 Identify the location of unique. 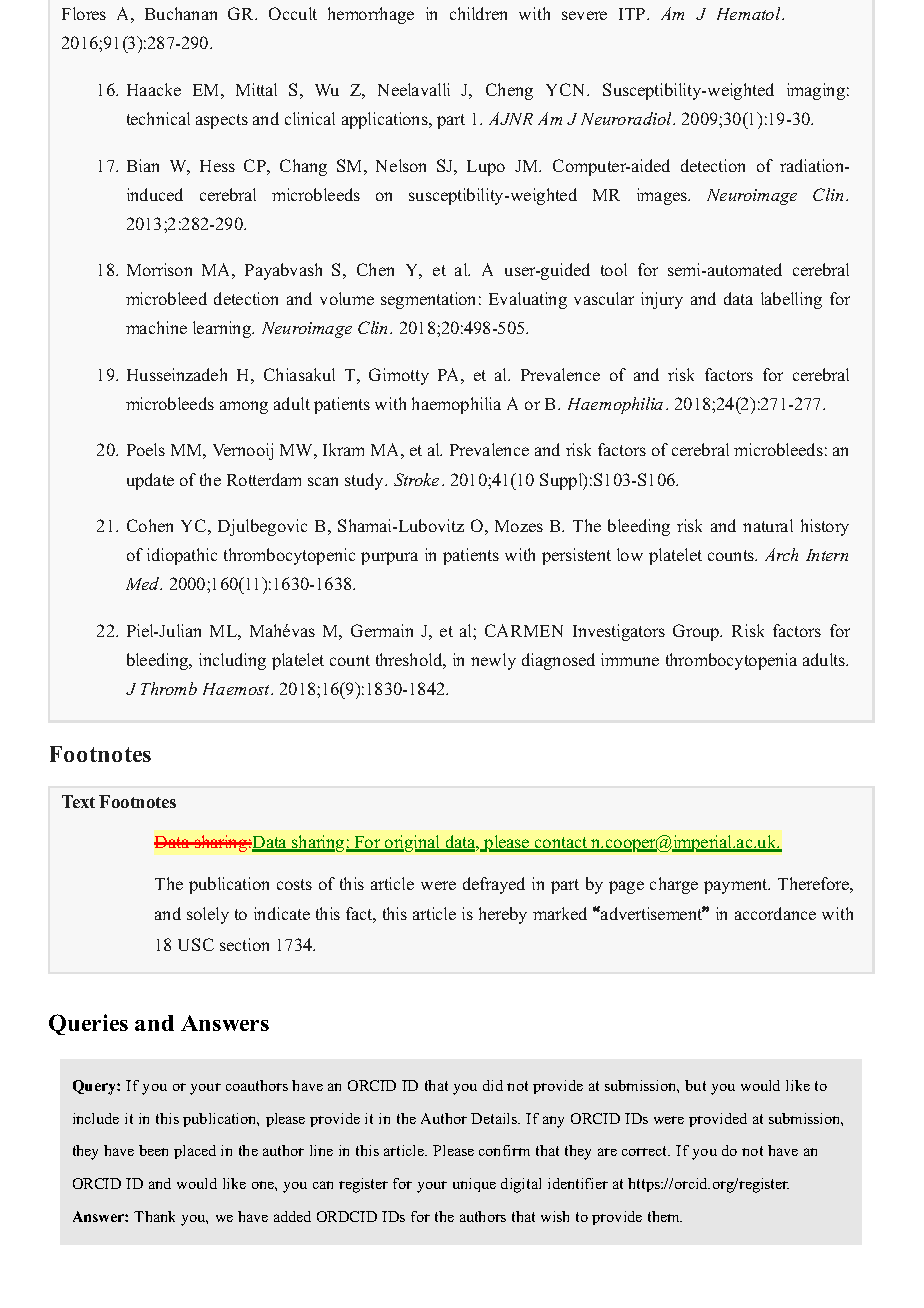
(474, 1185).
